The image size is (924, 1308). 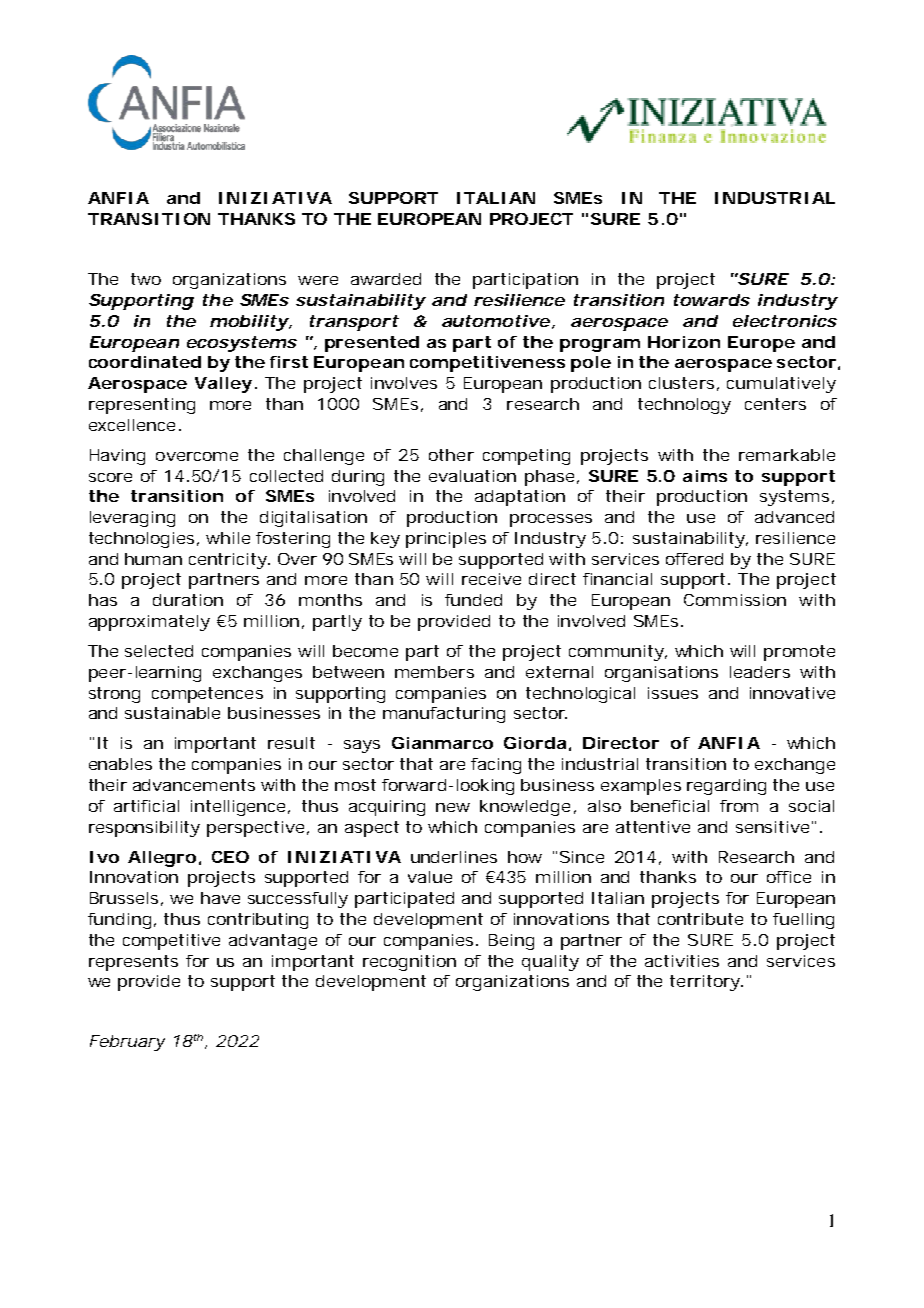 I want to click on organisations, so click(x=661, y=674).
